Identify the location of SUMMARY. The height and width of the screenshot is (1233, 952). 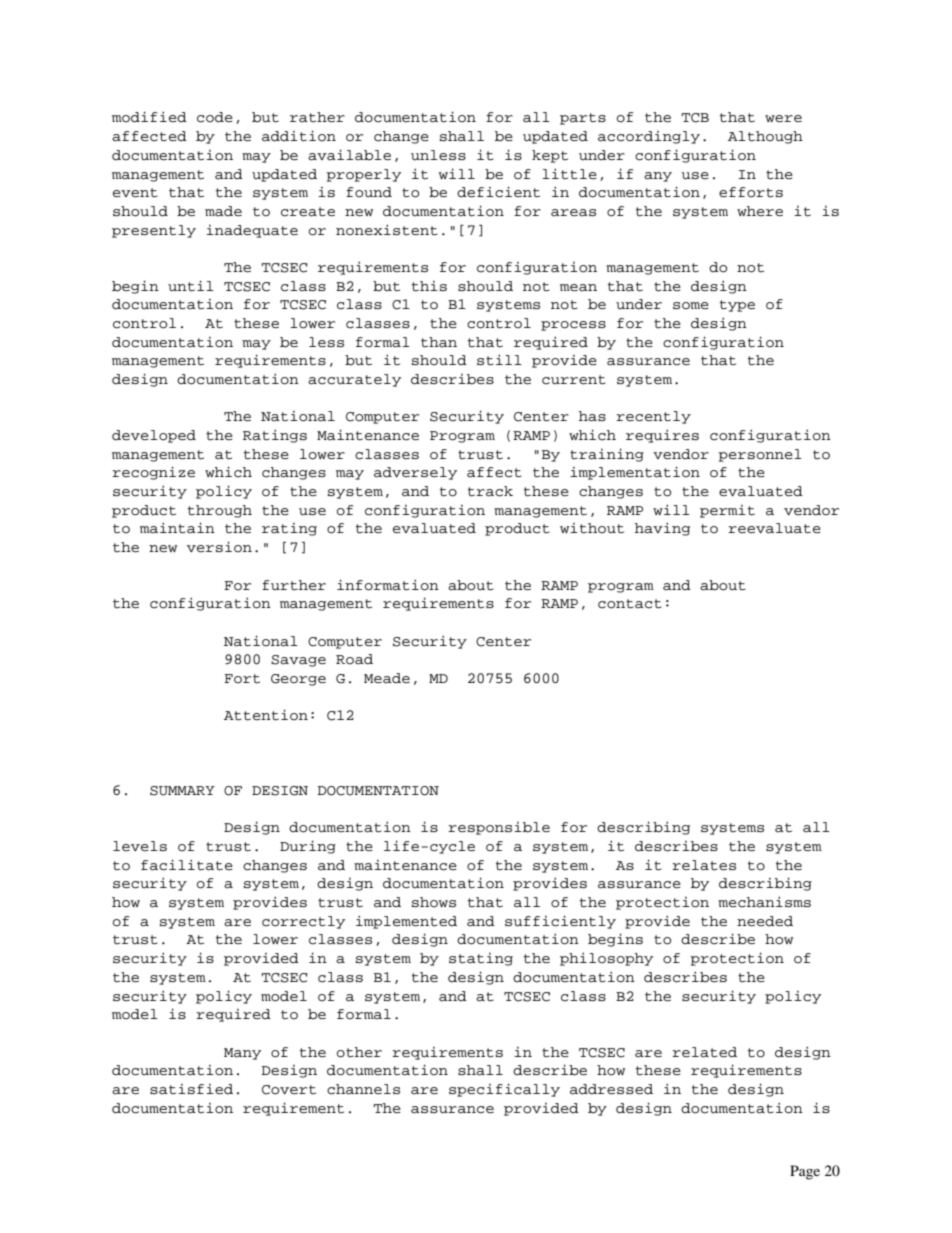
(182, 791).
